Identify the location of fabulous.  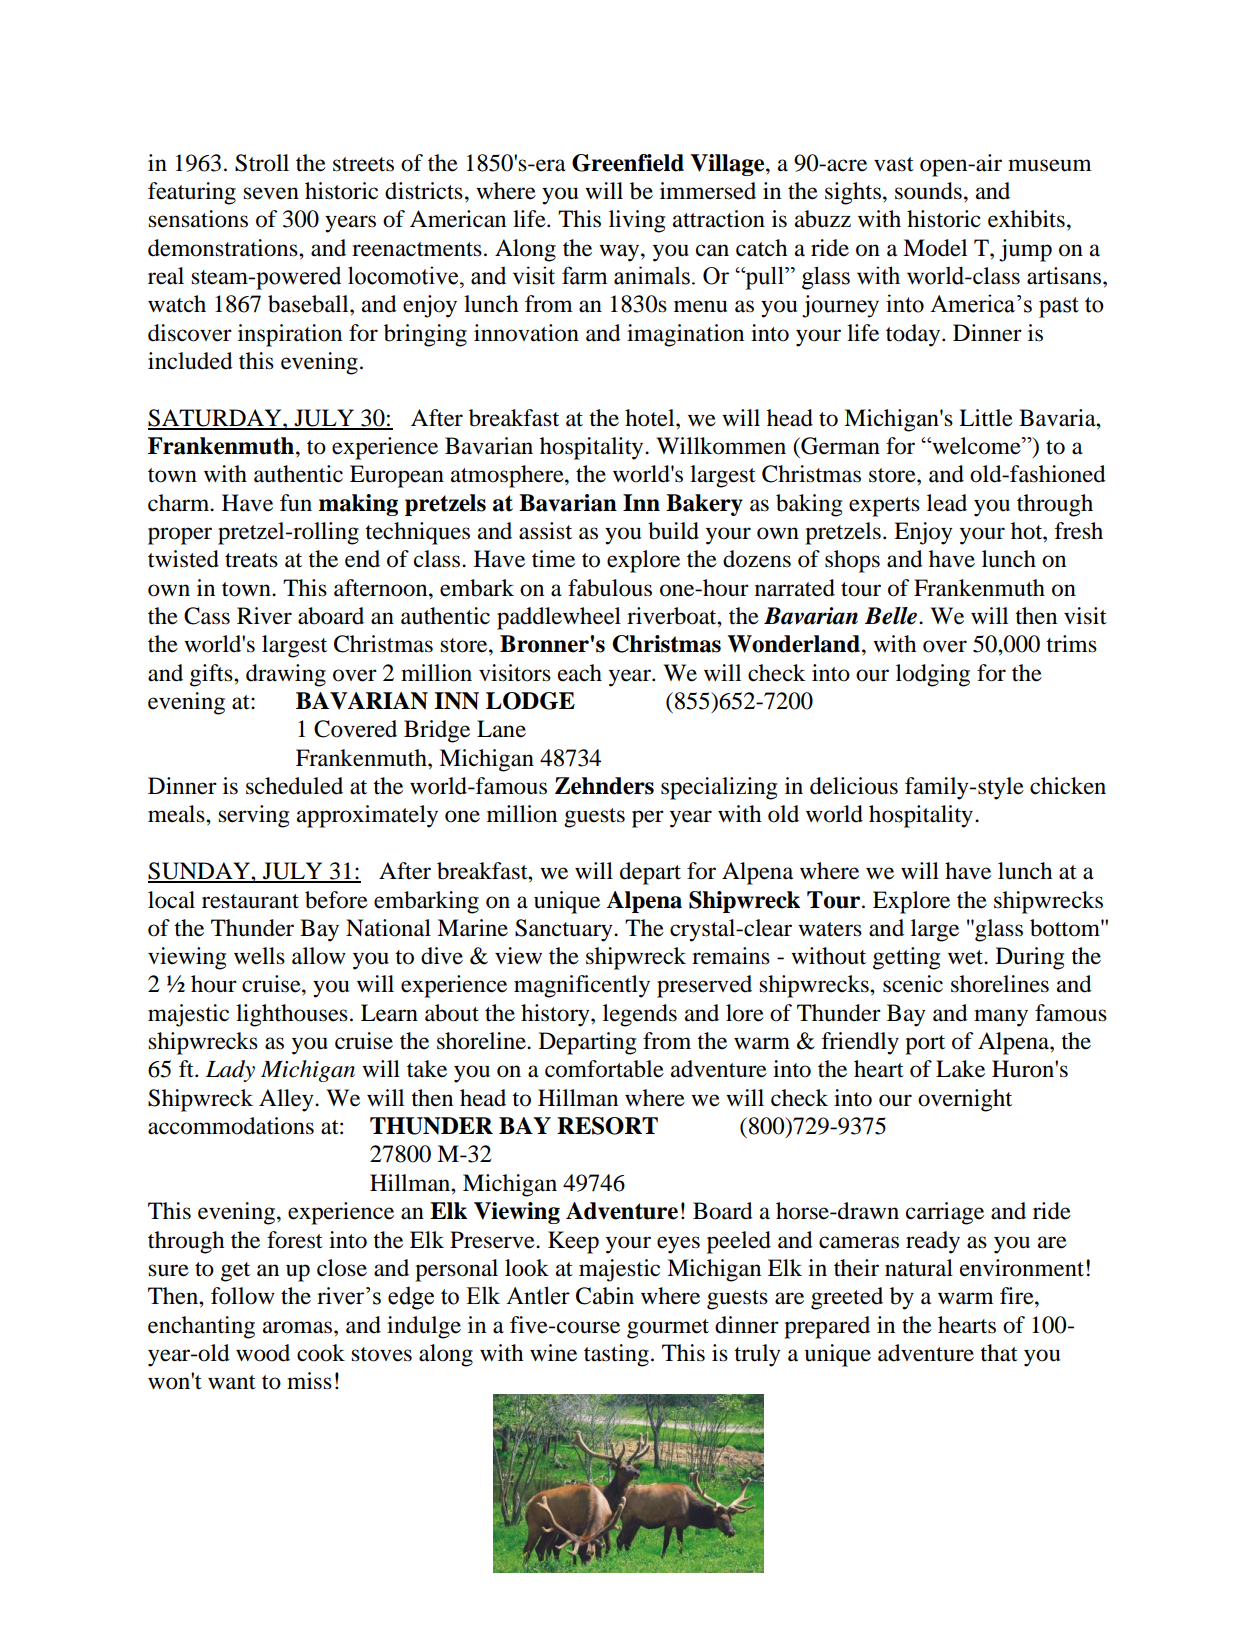
(610, 588).
